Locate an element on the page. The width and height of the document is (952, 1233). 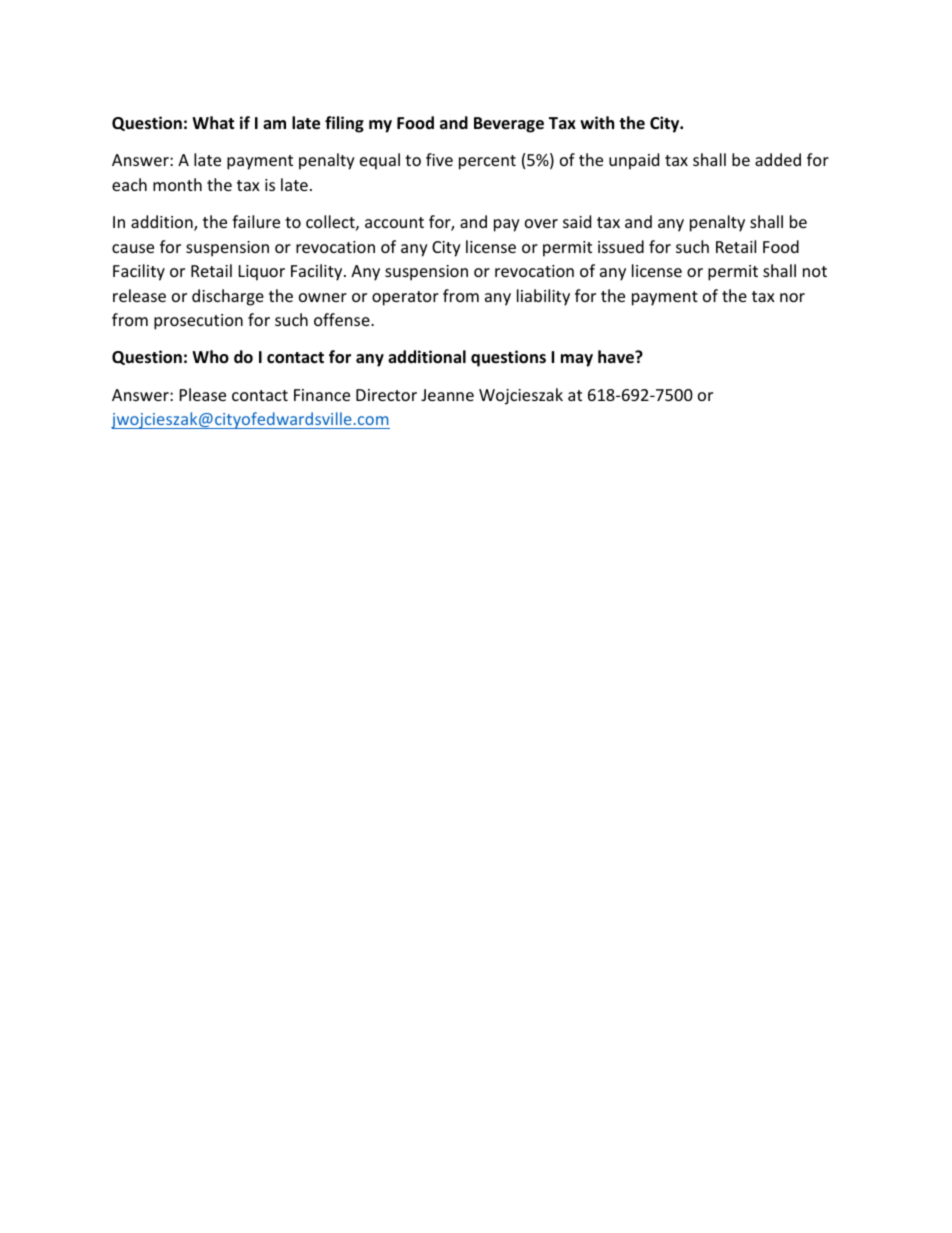
with is located at coordinates (597, 122).
